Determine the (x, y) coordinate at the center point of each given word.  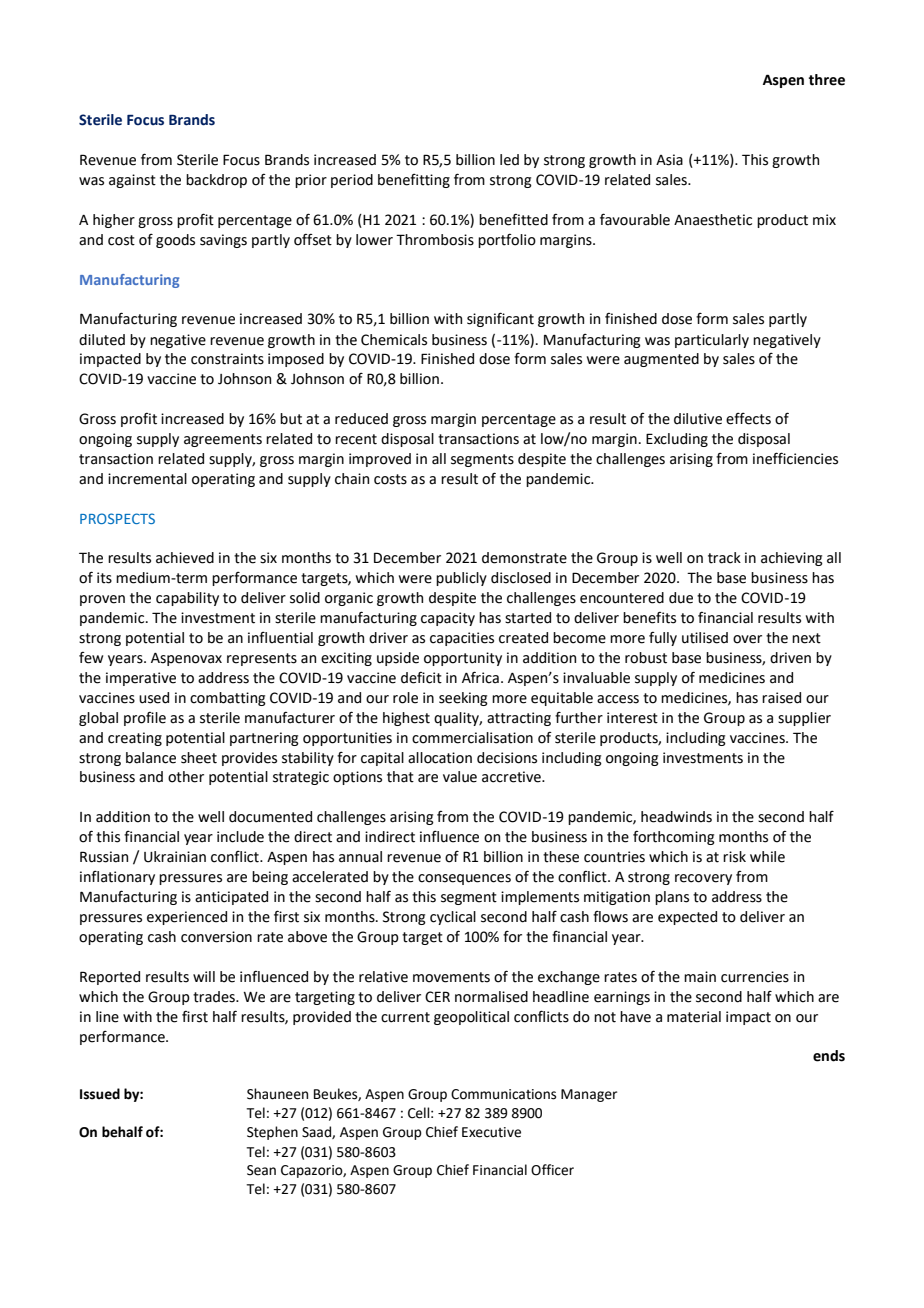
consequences (464, 879)
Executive (491, 1132)
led (509, 160)
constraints (227, 359)
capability (187, 599)
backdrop (216, 181)
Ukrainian (175, 857)
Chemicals (394, 340)
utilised (705, 638)
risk (734, 857)
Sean (261, 1170)
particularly (712, 341)
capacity (448, 619)
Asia (669, 160)
